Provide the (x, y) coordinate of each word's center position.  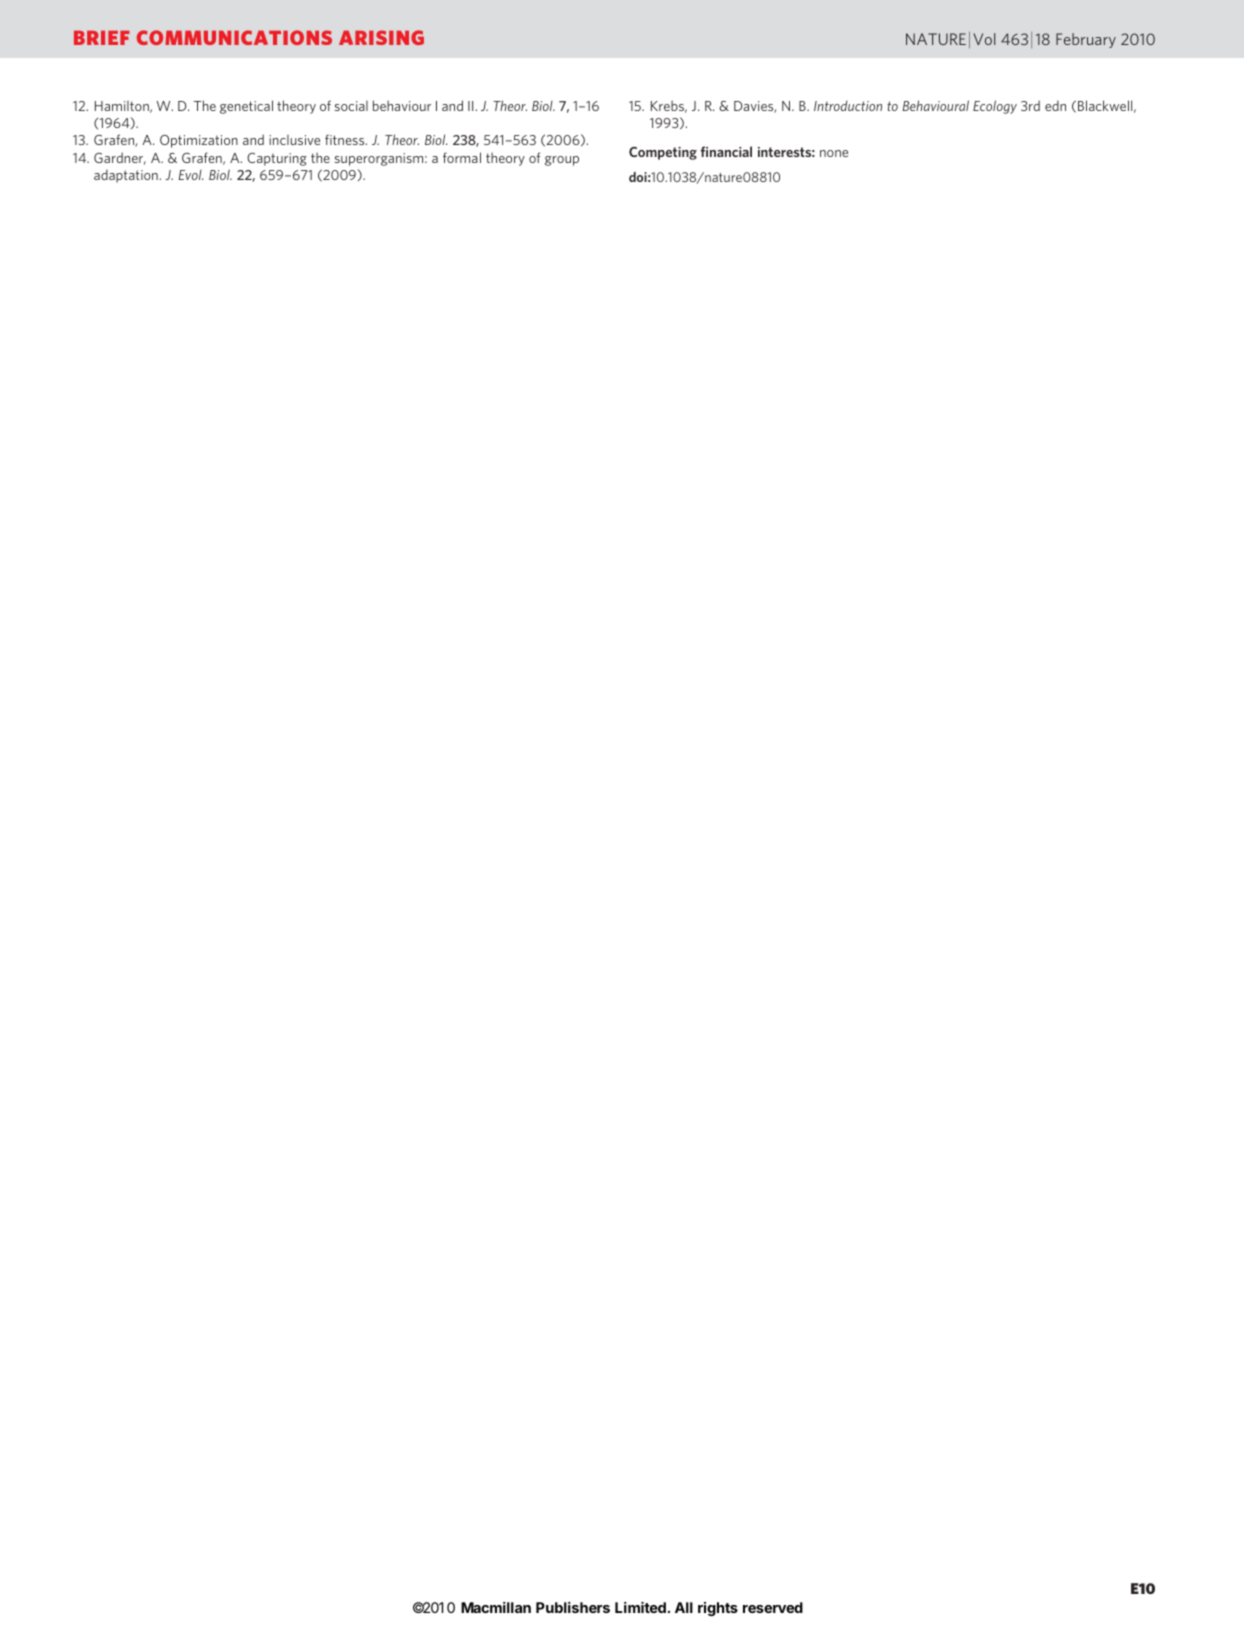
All (684, 1607)
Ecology (995, 107)
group (562, 161)
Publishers (573, 1607)
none (834, 153)
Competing (663, 153)
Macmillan (496, 1607)
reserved (773, 1607)
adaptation (126, 176)
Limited (640, 1607)
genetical (246, 107)
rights (718, 1609)
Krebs (669, 106)
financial (726, 151)
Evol (191, 175)
